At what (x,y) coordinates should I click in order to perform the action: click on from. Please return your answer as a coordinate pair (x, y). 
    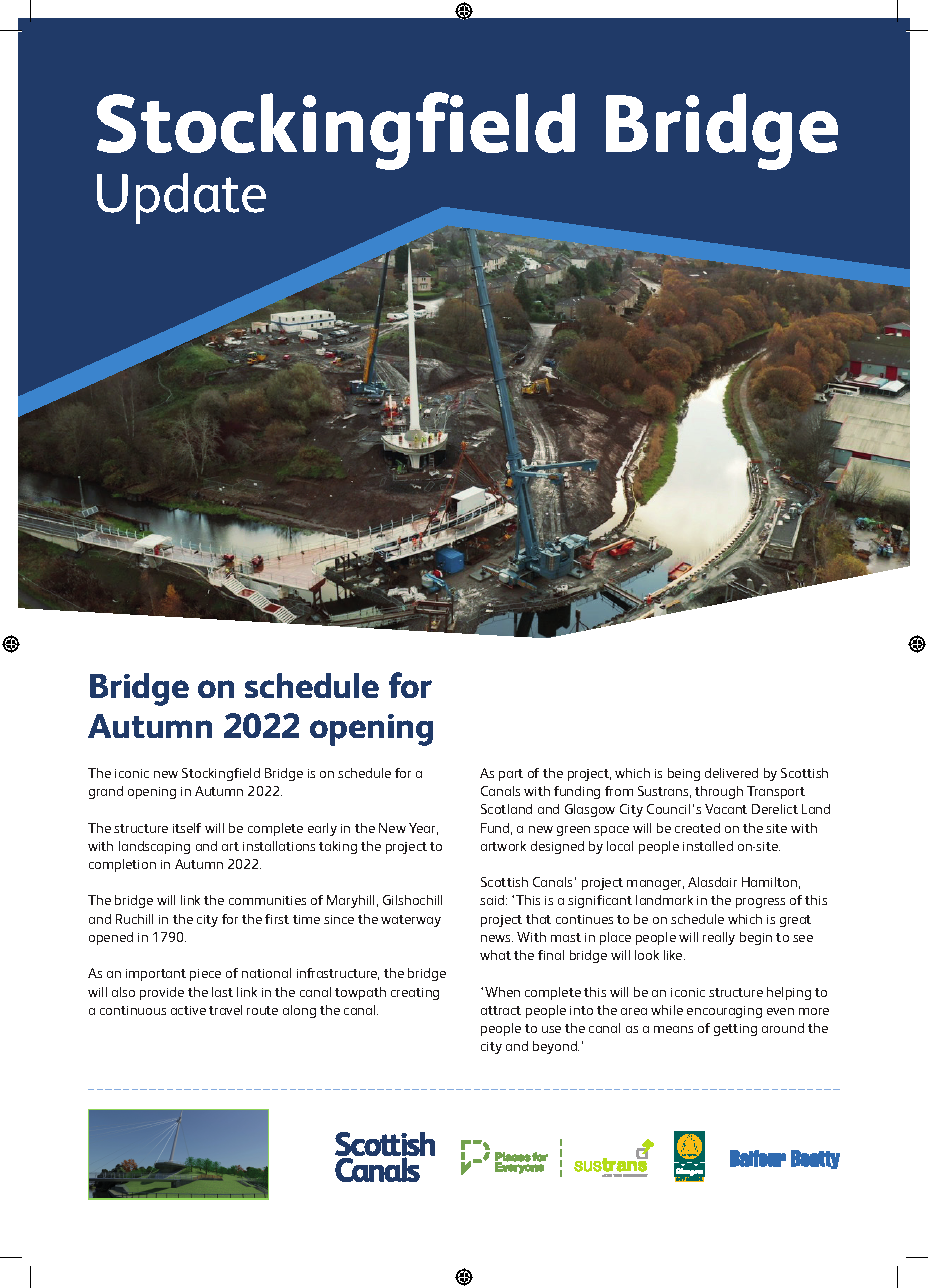
    Looking at the image, I should click on (619, 791).
